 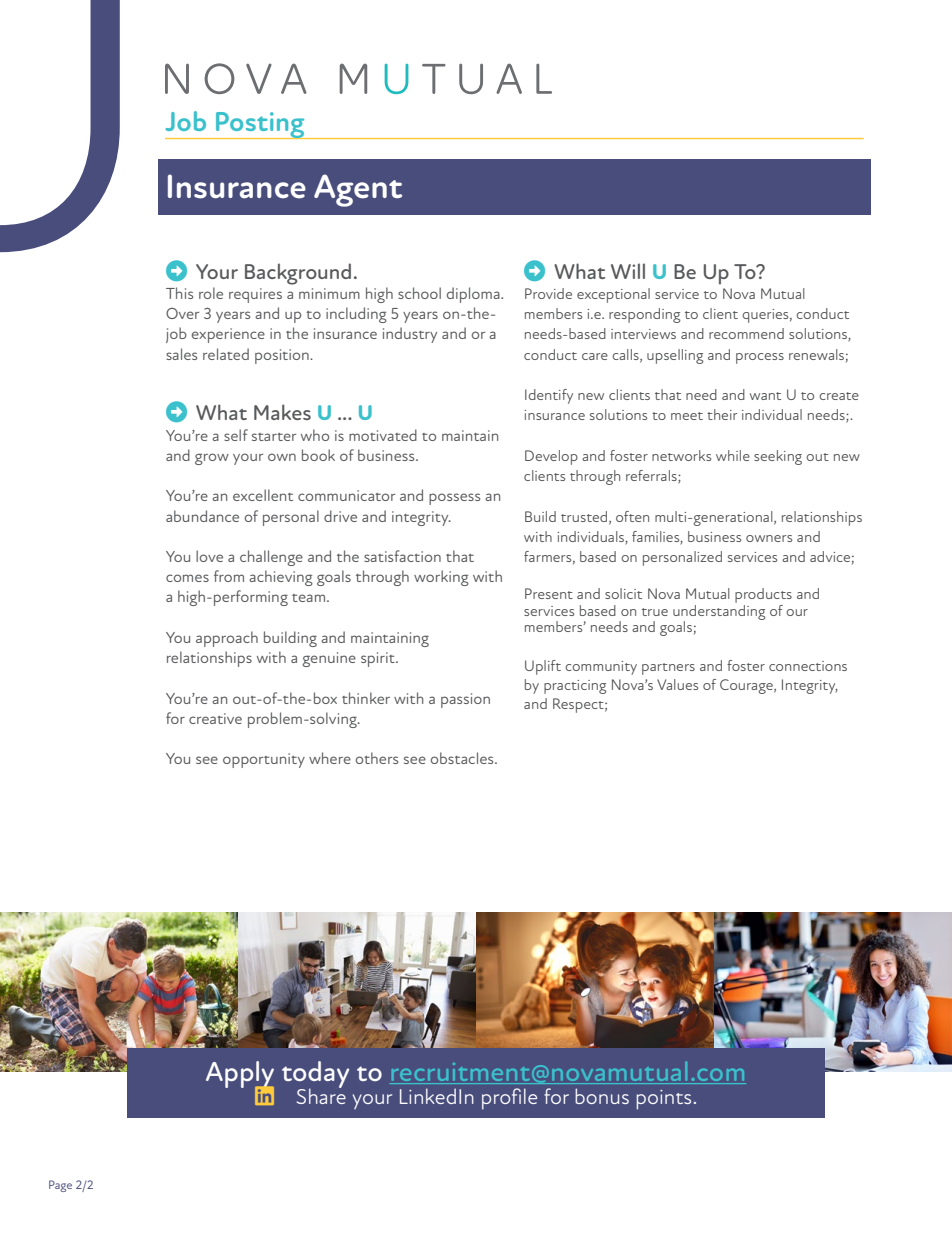 What do you see at coordinates (628, 271) in the page?
I see `Will` at bounding box center [628, 271].
